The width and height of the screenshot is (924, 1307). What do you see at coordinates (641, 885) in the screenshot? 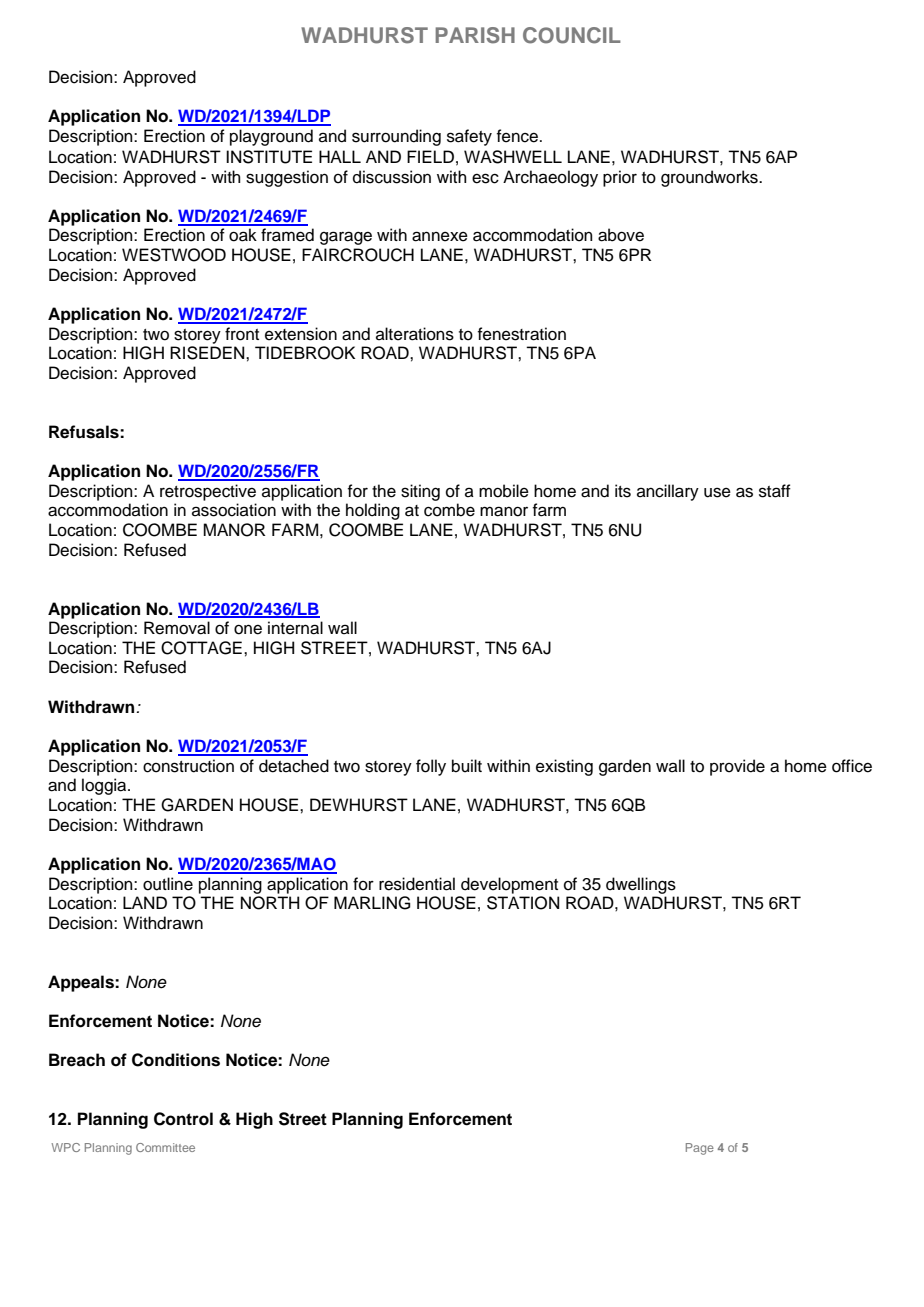
I see `dwellings` at bounding box center [641, 885].
